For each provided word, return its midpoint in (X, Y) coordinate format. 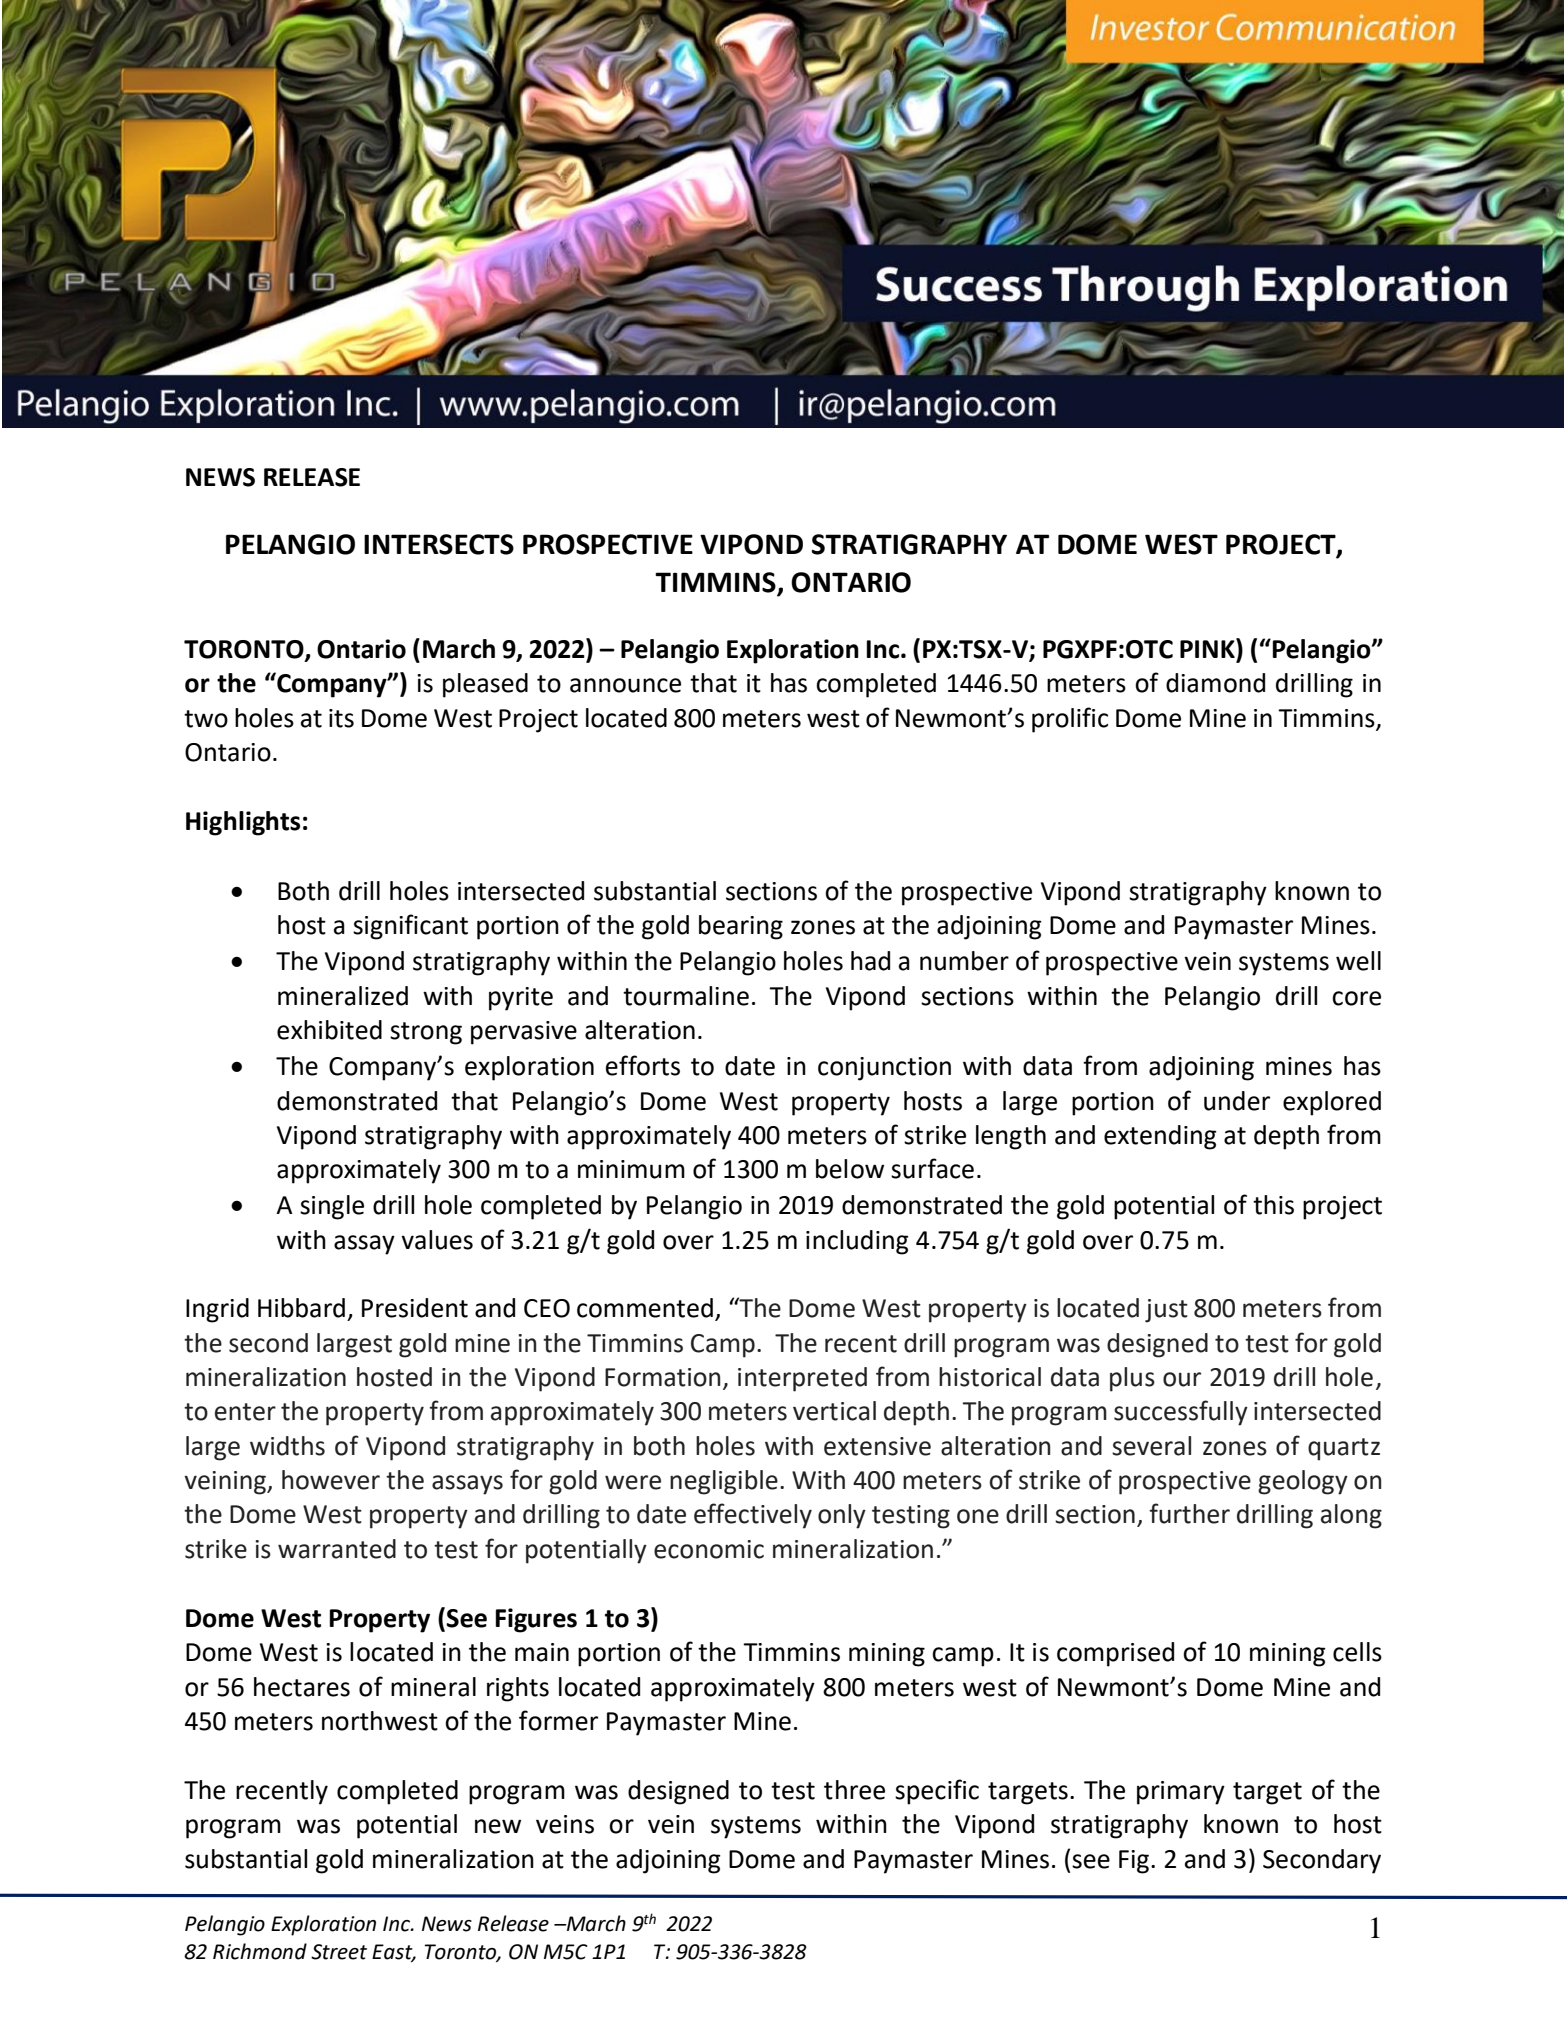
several (1151, 1446)
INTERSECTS (439, 544)
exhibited (329, 1030)
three (854, 1790)
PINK (1208, 648)
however (331, 1480)
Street (339, 1952)
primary (1181, 1793)
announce (625, 685)
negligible (724, 1482)
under (1237, 1101)
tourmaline (686, 996)
